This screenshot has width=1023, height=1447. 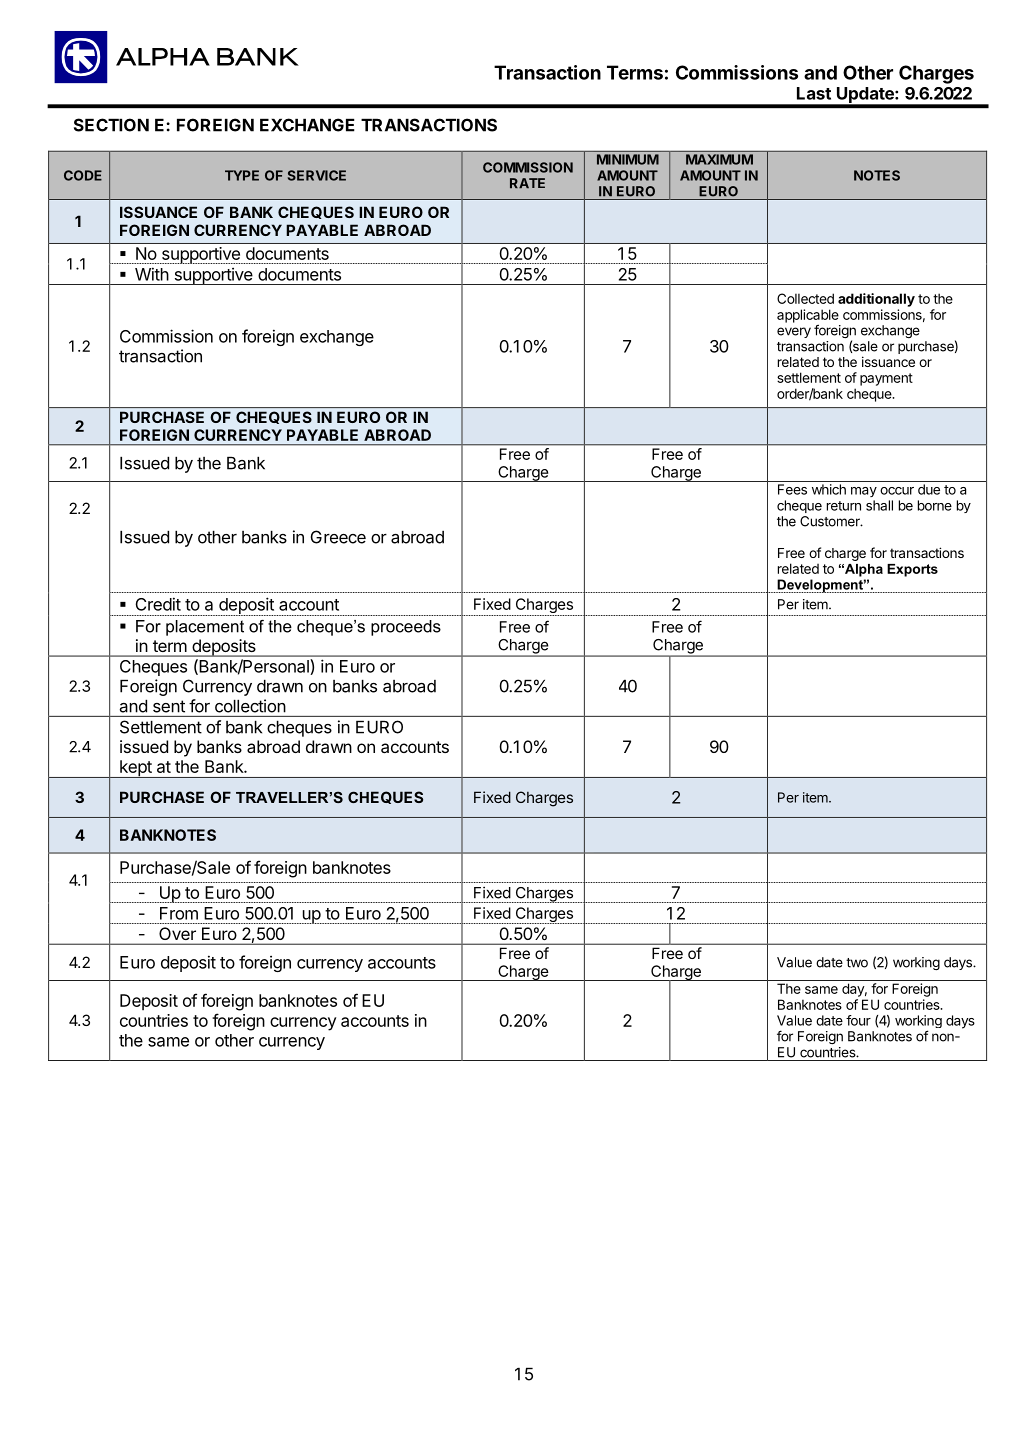 What do you see at coordinates (912, 570) in the screenshot?
I see `Exports` at bounding box center [912, 570].
